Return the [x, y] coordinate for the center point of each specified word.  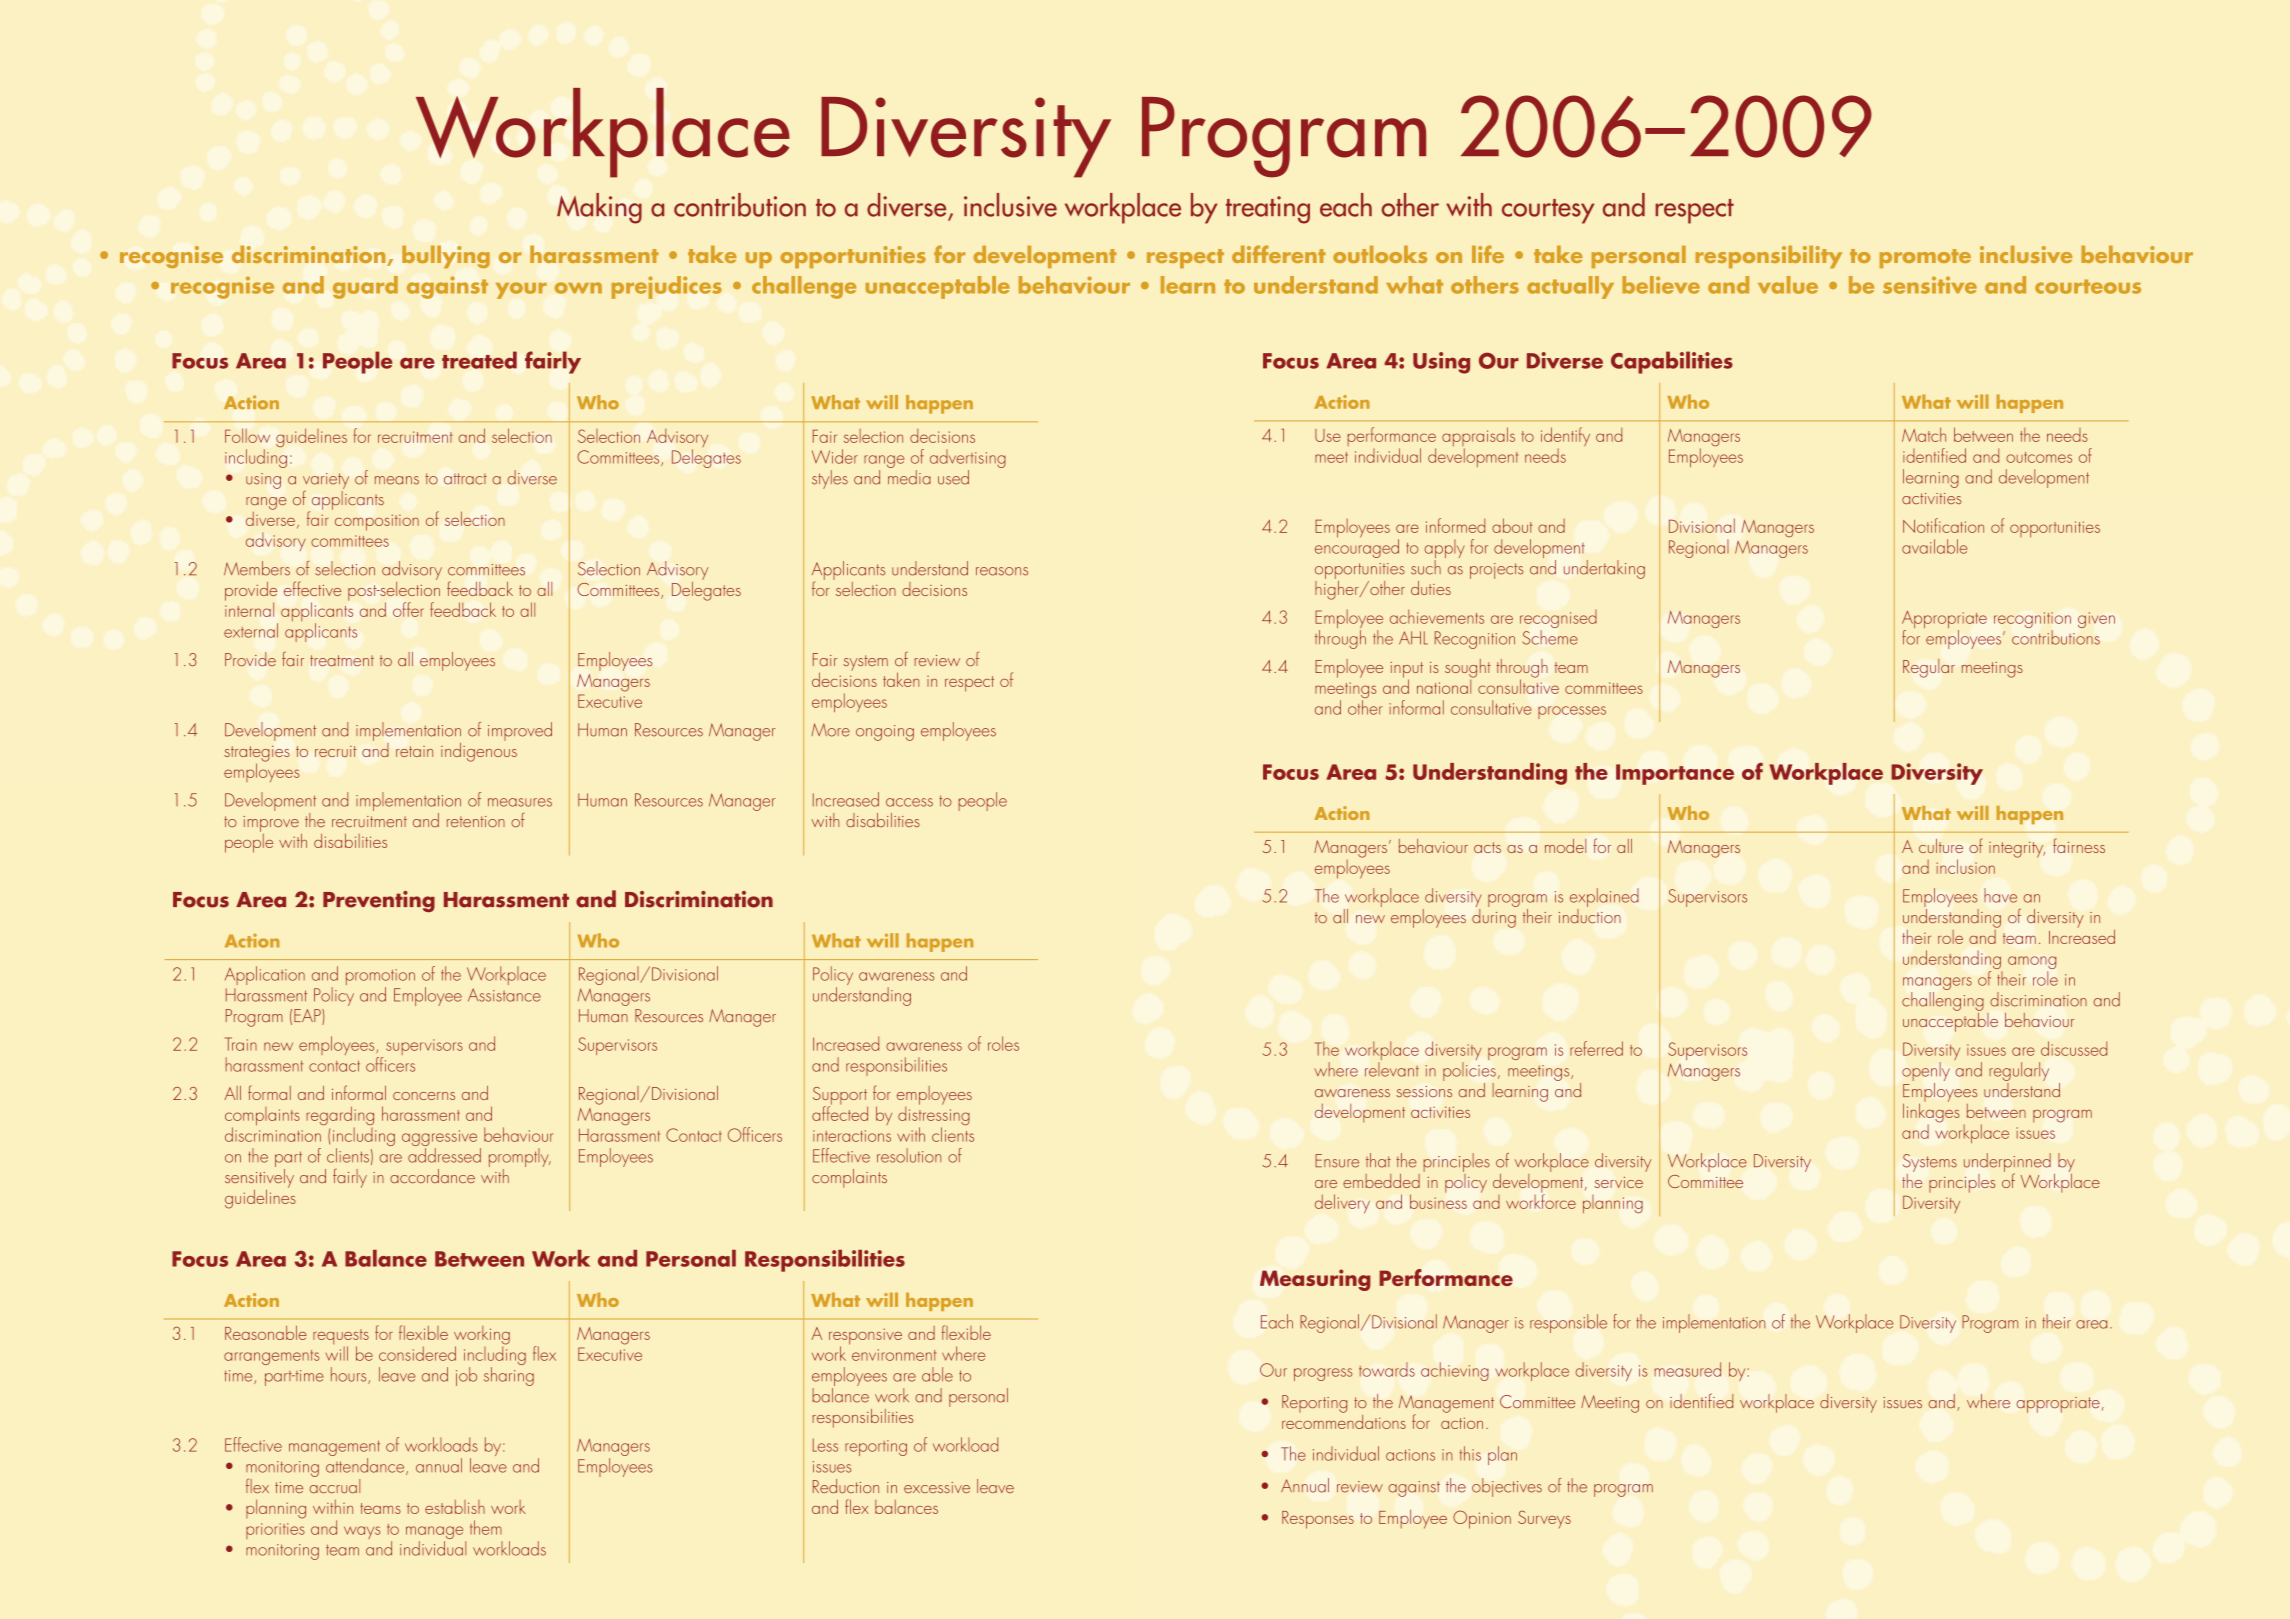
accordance [432, 1176]
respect [969, 684]
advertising [968, 460]
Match [1924, 434]
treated [479, 360]
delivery [1342, 1203]
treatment [342, 660]
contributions [2056, 636]
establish [455, 1507]
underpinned [2007, 1163]
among [2032, 964]
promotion [380, 978]
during [1495, 917]
